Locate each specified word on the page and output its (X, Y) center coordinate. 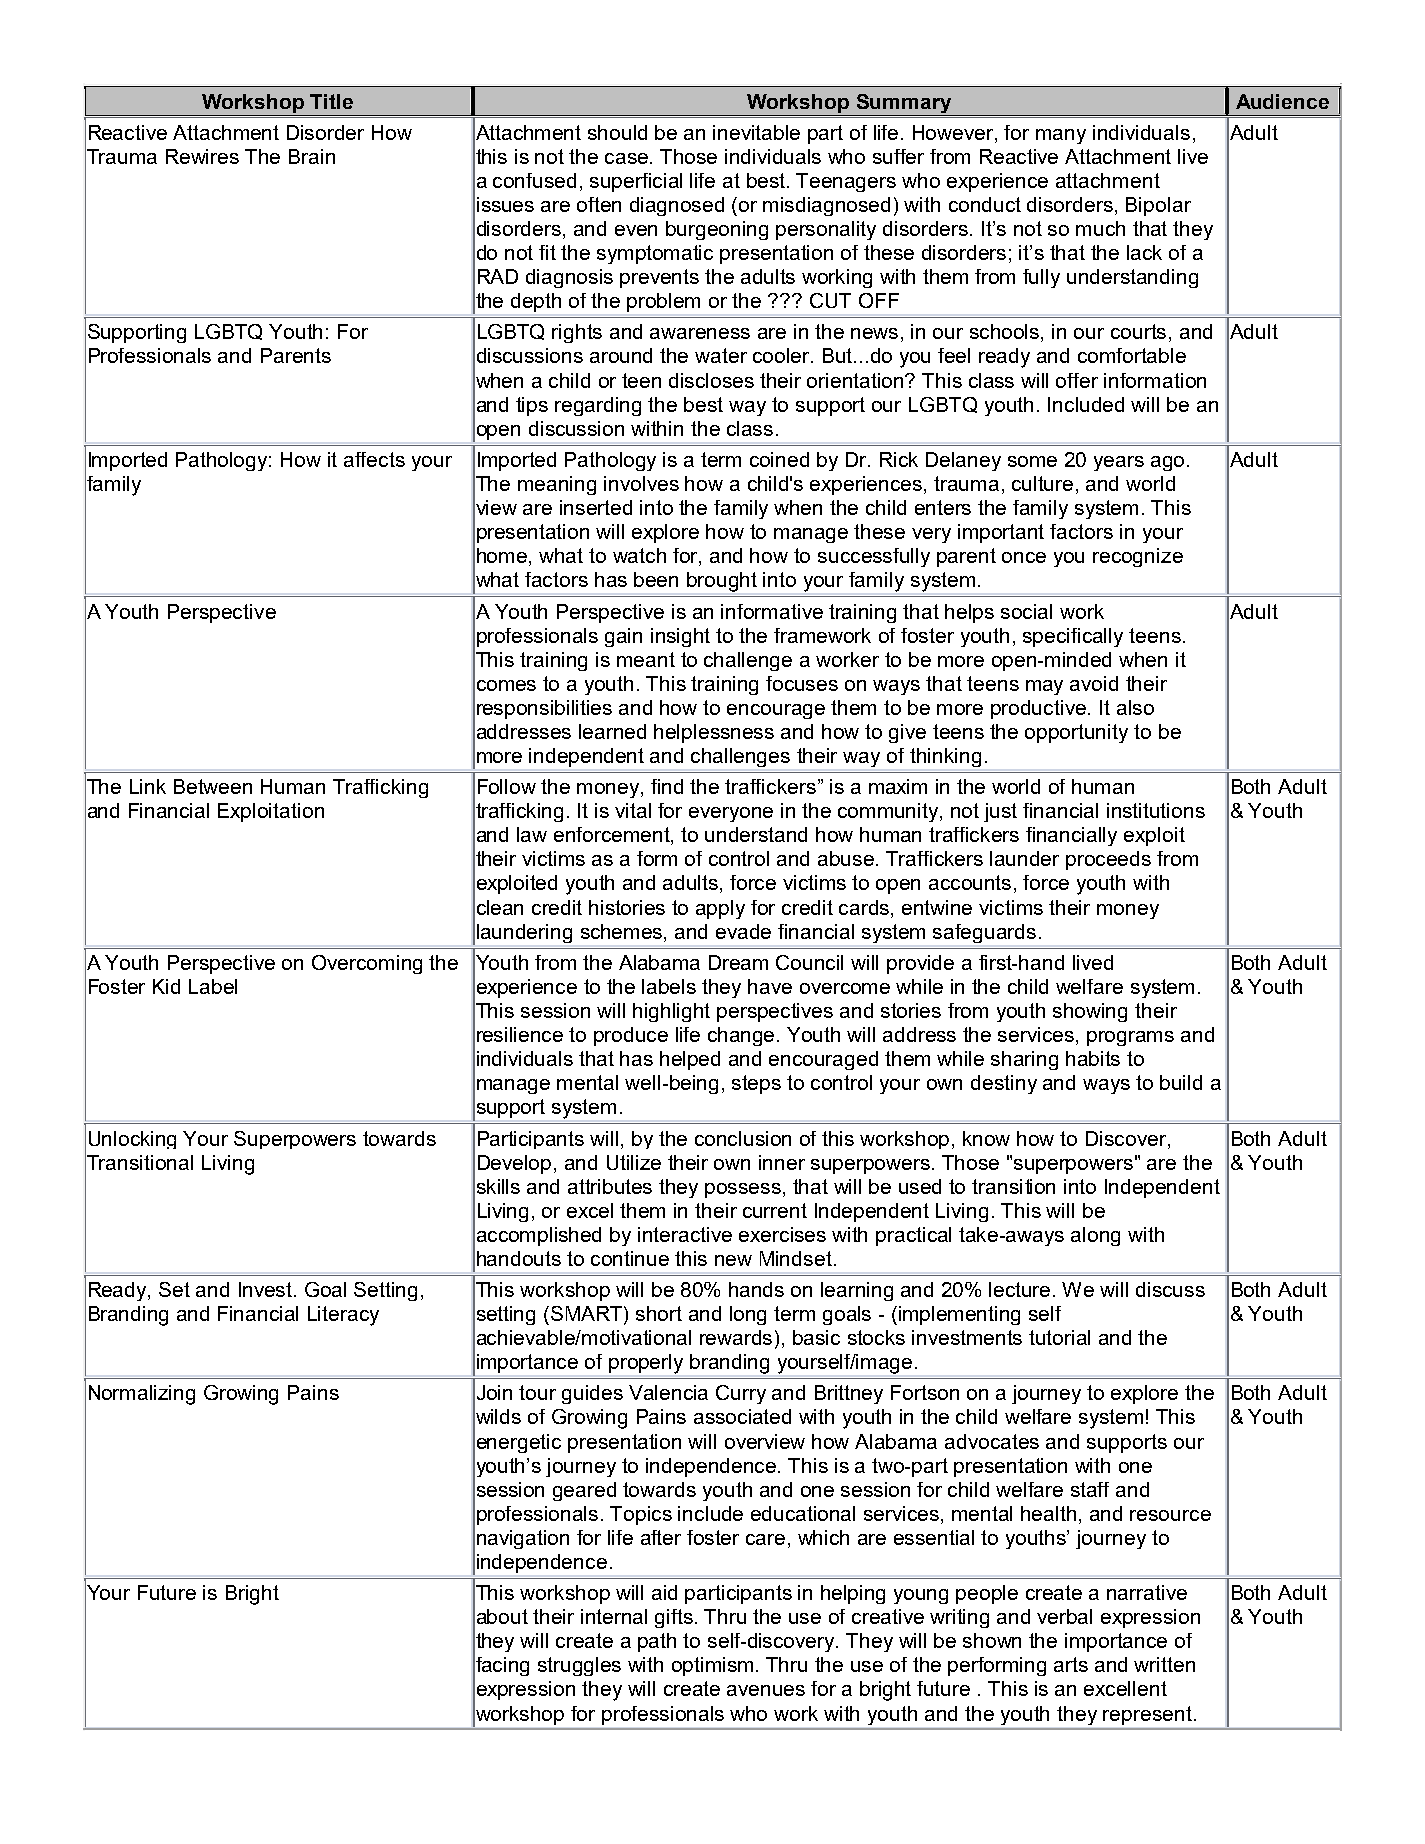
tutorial (1059, 1337)
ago (1167, 463)
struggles (579, 1666)
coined (779, 459)
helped (690, 1060)
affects (374, 459)
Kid (166, 986)
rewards (738, 1339)
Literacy (343, 1316)
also (1135, 707)
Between (213, 786)
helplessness (714, 733)
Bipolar (1158, 206)
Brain (312, 156)
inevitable (756, 132)
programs (1130, 1038)
